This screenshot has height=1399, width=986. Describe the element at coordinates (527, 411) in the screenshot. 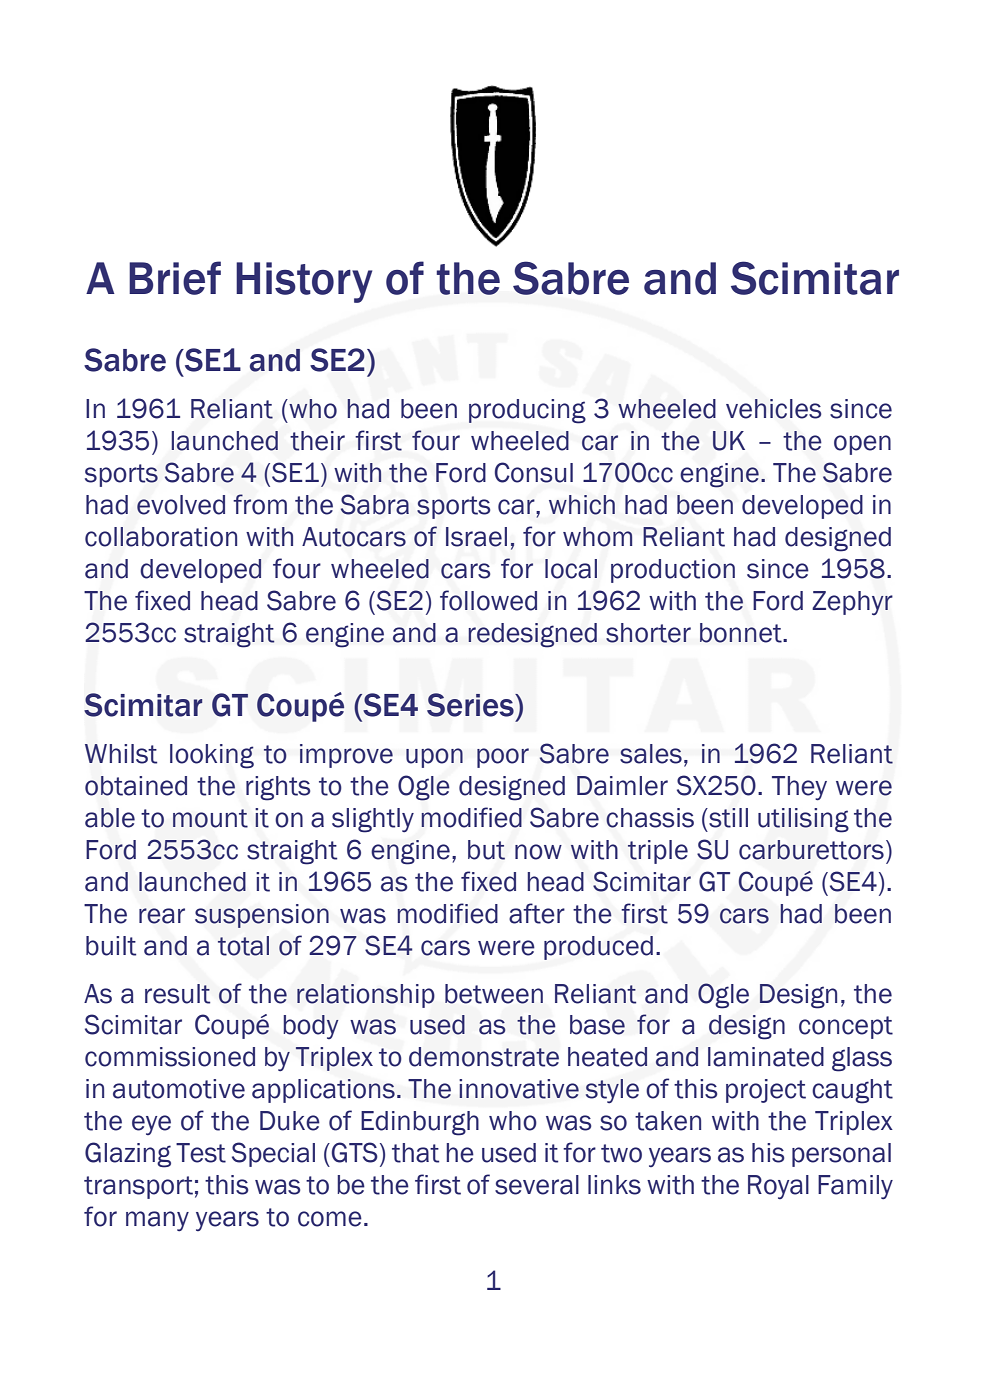

I see `producing` at that location.
